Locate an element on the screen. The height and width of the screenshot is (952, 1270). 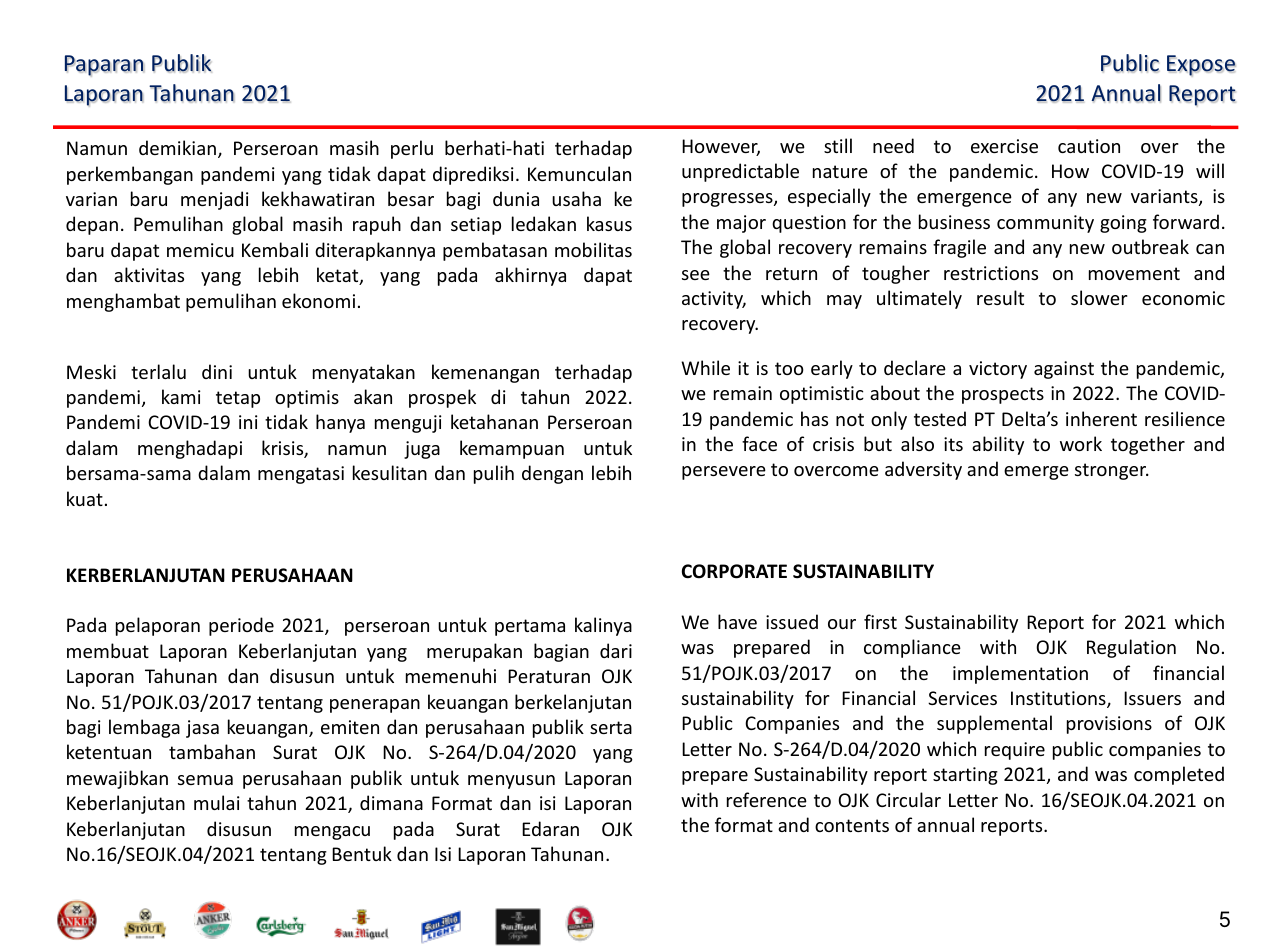
besar is located at coordinates (411, 198).
